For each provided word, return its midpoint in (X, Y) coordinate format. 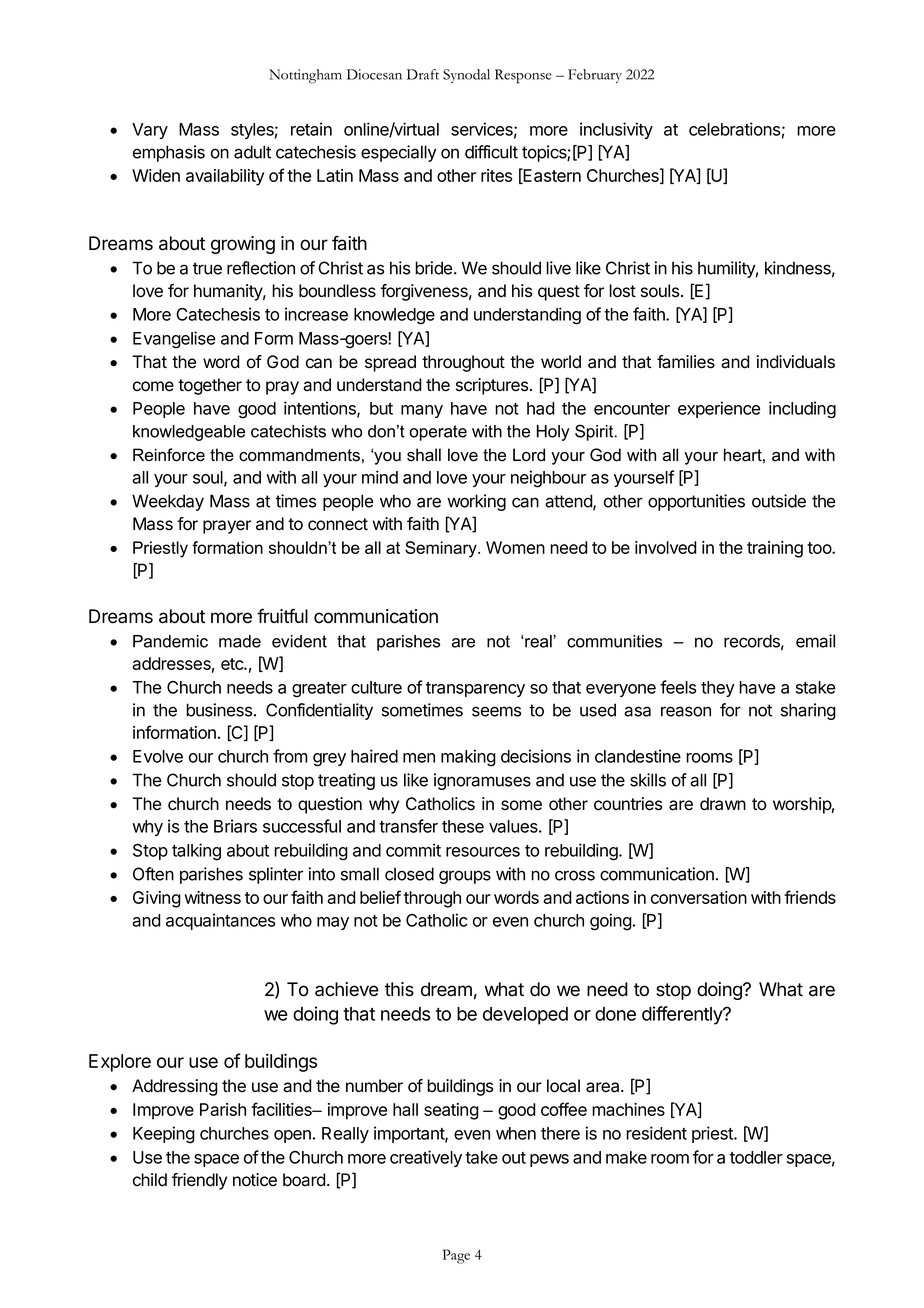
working (476, 502)
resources (483, 852)
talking (196, 852)
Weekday (168, 502)
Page (456, 1256)
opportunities (696, 502)
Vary (150, 131)
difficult (491, 152)
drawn (723, 804)
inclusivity (616, 130)
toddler (756, 1157)
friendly (199, 1181)
